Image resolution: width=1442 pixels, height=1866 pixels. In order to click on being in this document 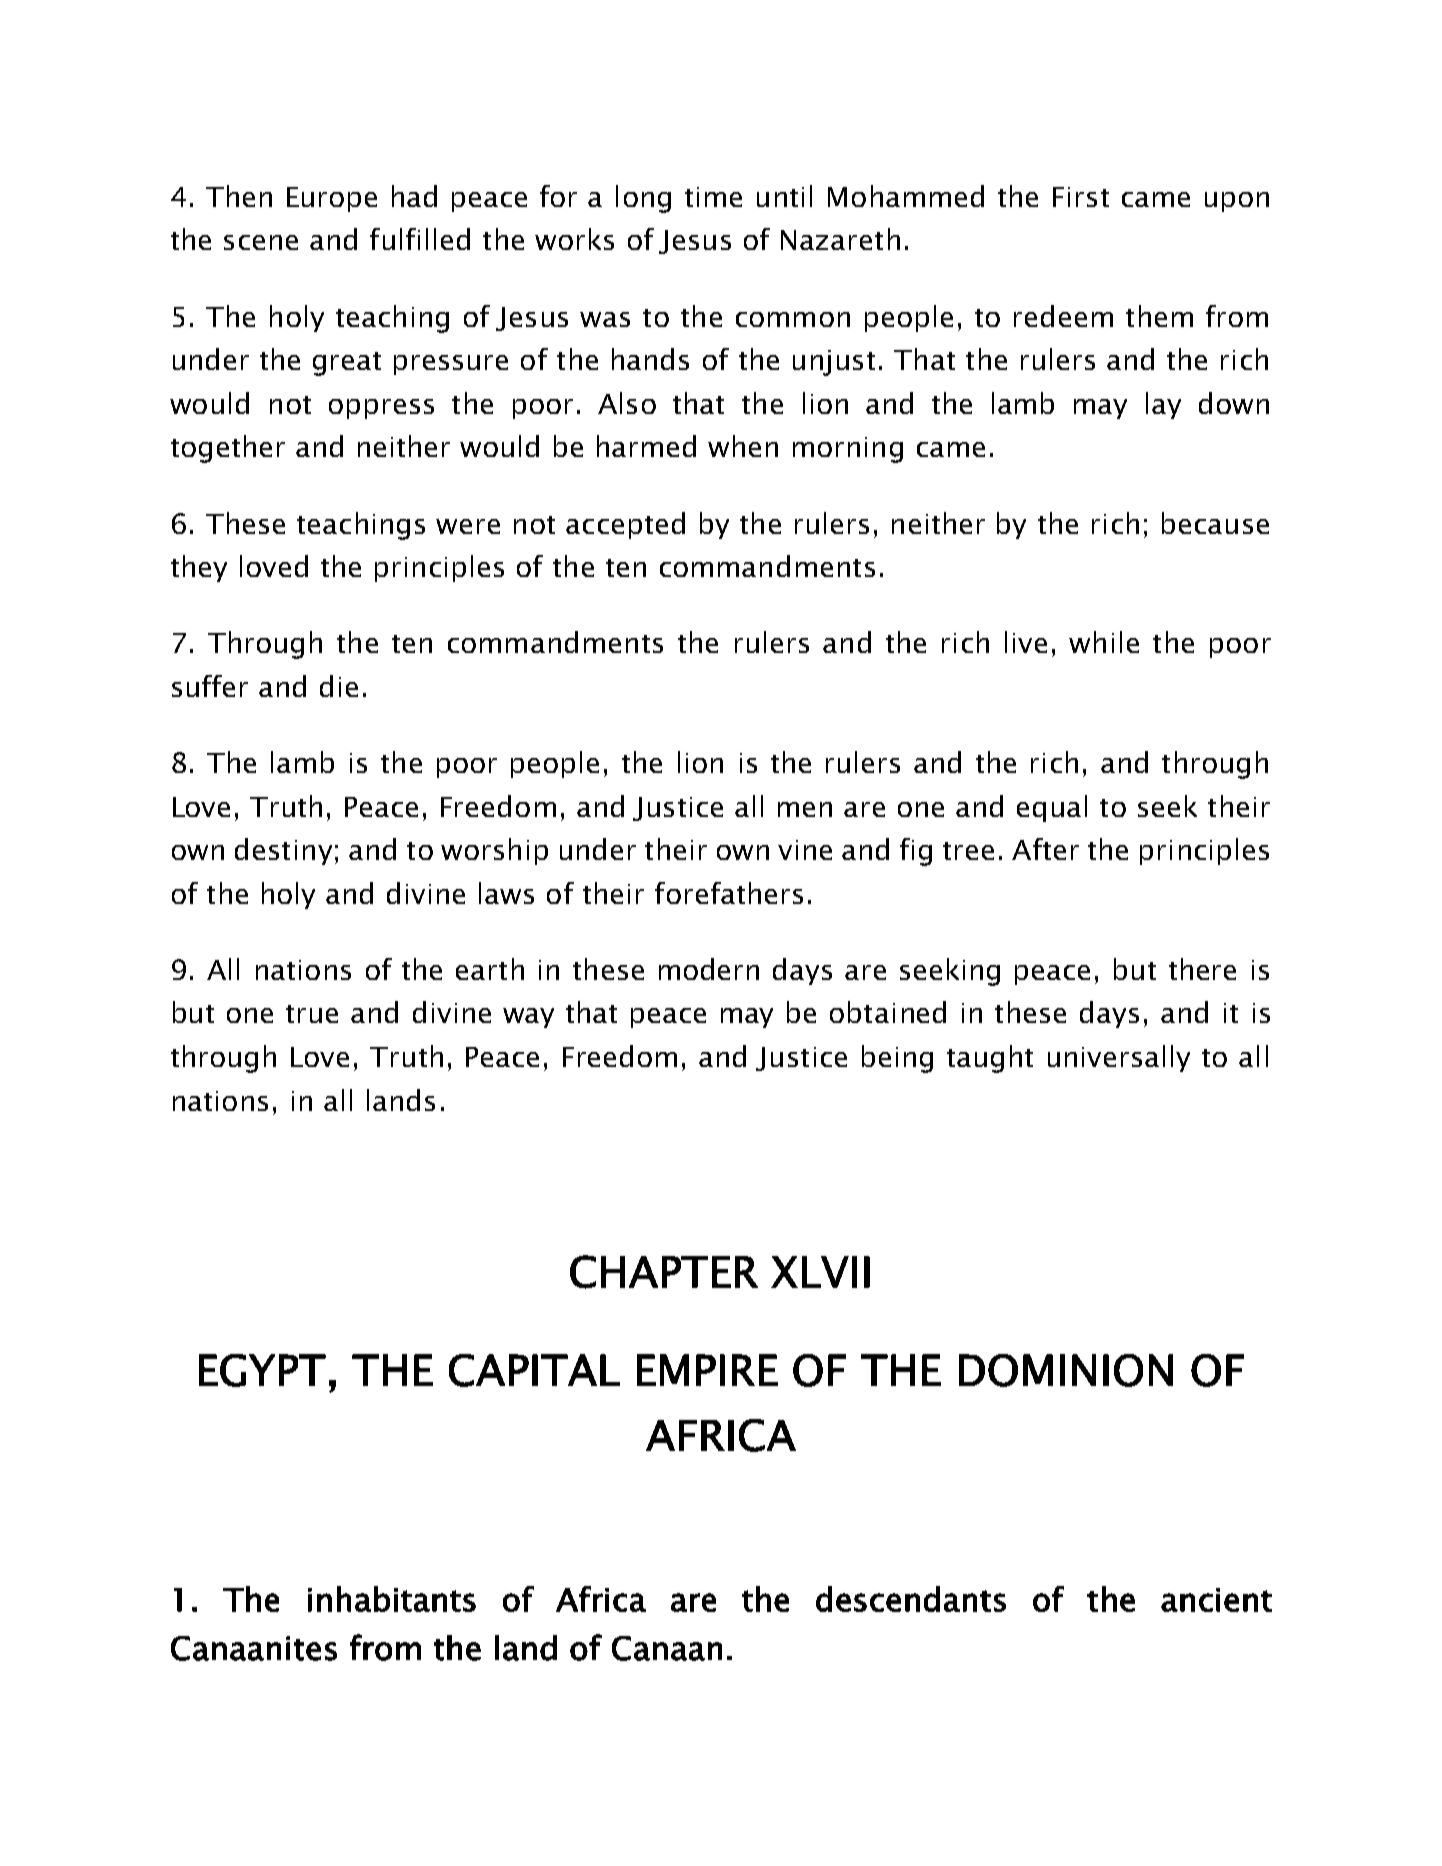, I will do `click(897, 1059)`.
